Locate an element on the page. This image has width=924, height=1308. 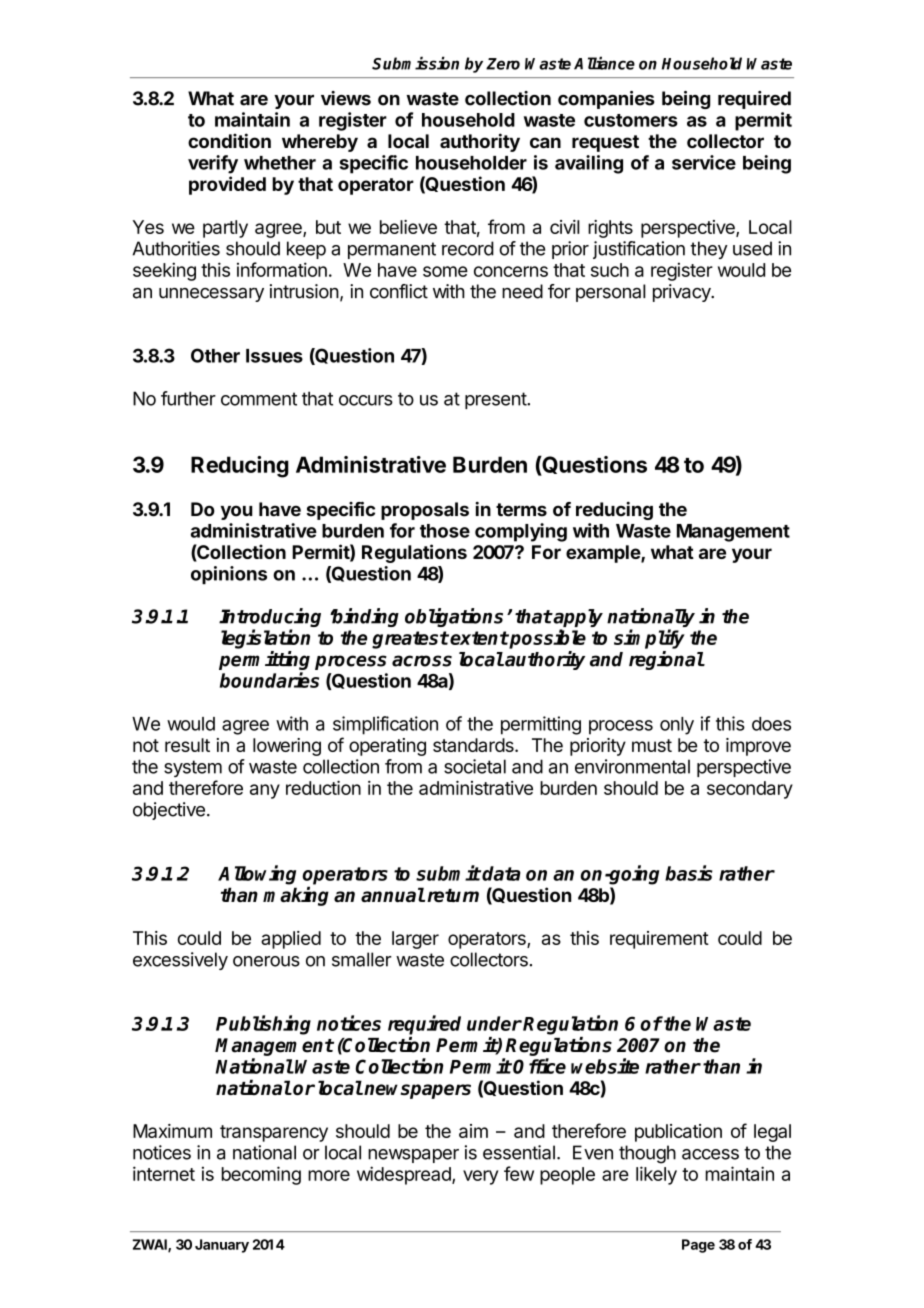
proposals is located at coordinates (425, 511).
